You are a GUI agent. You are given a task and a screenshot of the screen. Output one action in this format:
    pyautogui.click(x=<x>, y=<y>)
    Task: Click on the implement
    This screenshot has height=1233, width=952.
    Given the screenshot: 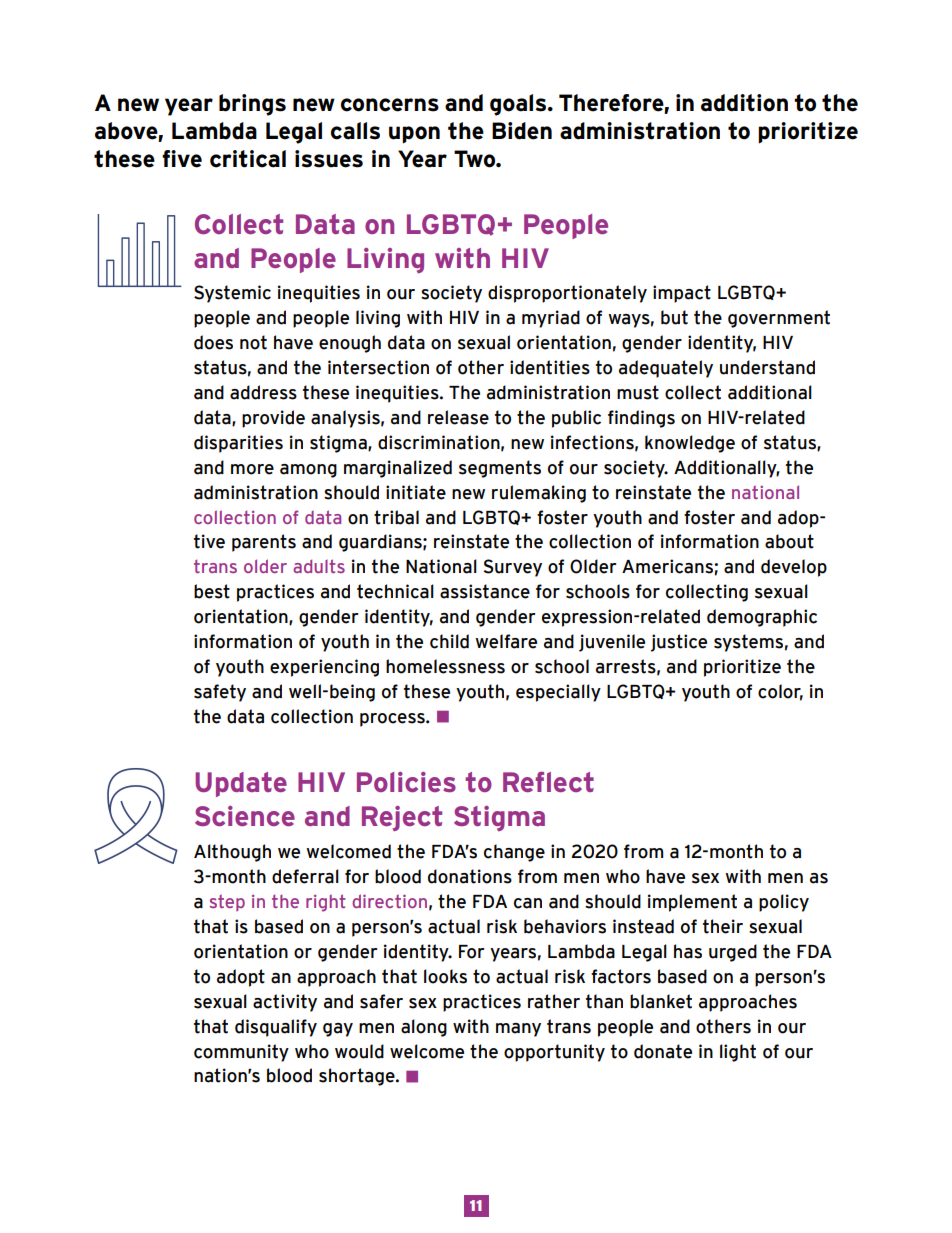 What is the action you would take?
    pyautogui.click(x=692, y=903)
